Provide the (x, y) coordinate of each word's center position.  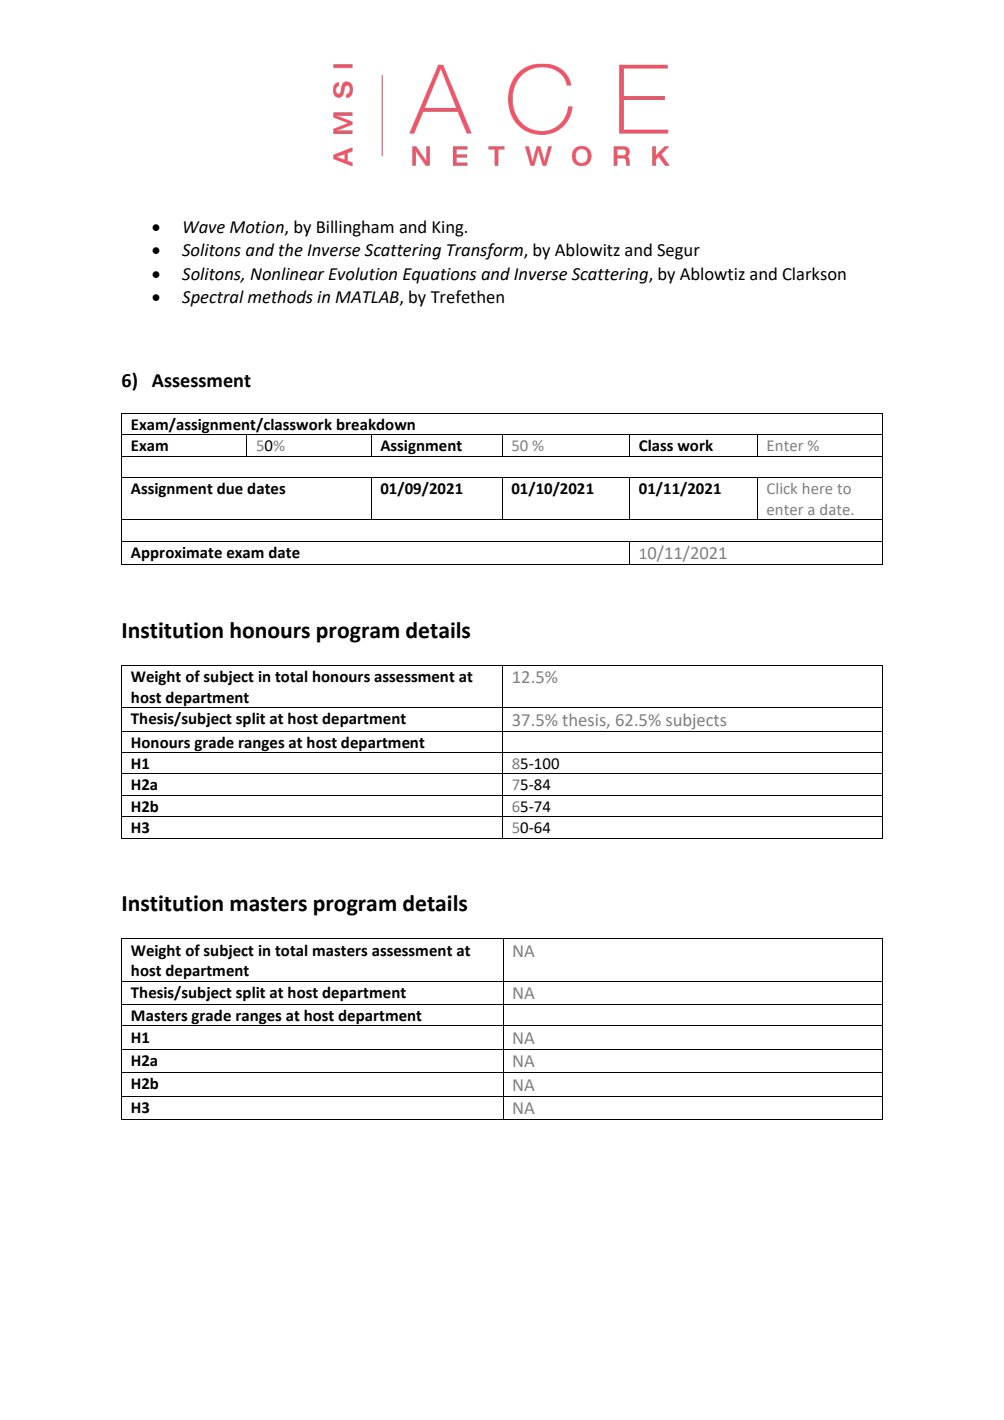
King (449, 229)
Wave (204, 227)
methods (280, 297)
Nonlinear (287, 274)
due (230, 488)
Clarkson (814, 274)
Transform (486, 251)
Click (782, 488)
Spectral (213, 298)
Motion (258, 228)
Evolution (362, 274)
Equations (439, 276)
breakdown (376, 424)
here (817, 488)
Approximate (176, 554)
